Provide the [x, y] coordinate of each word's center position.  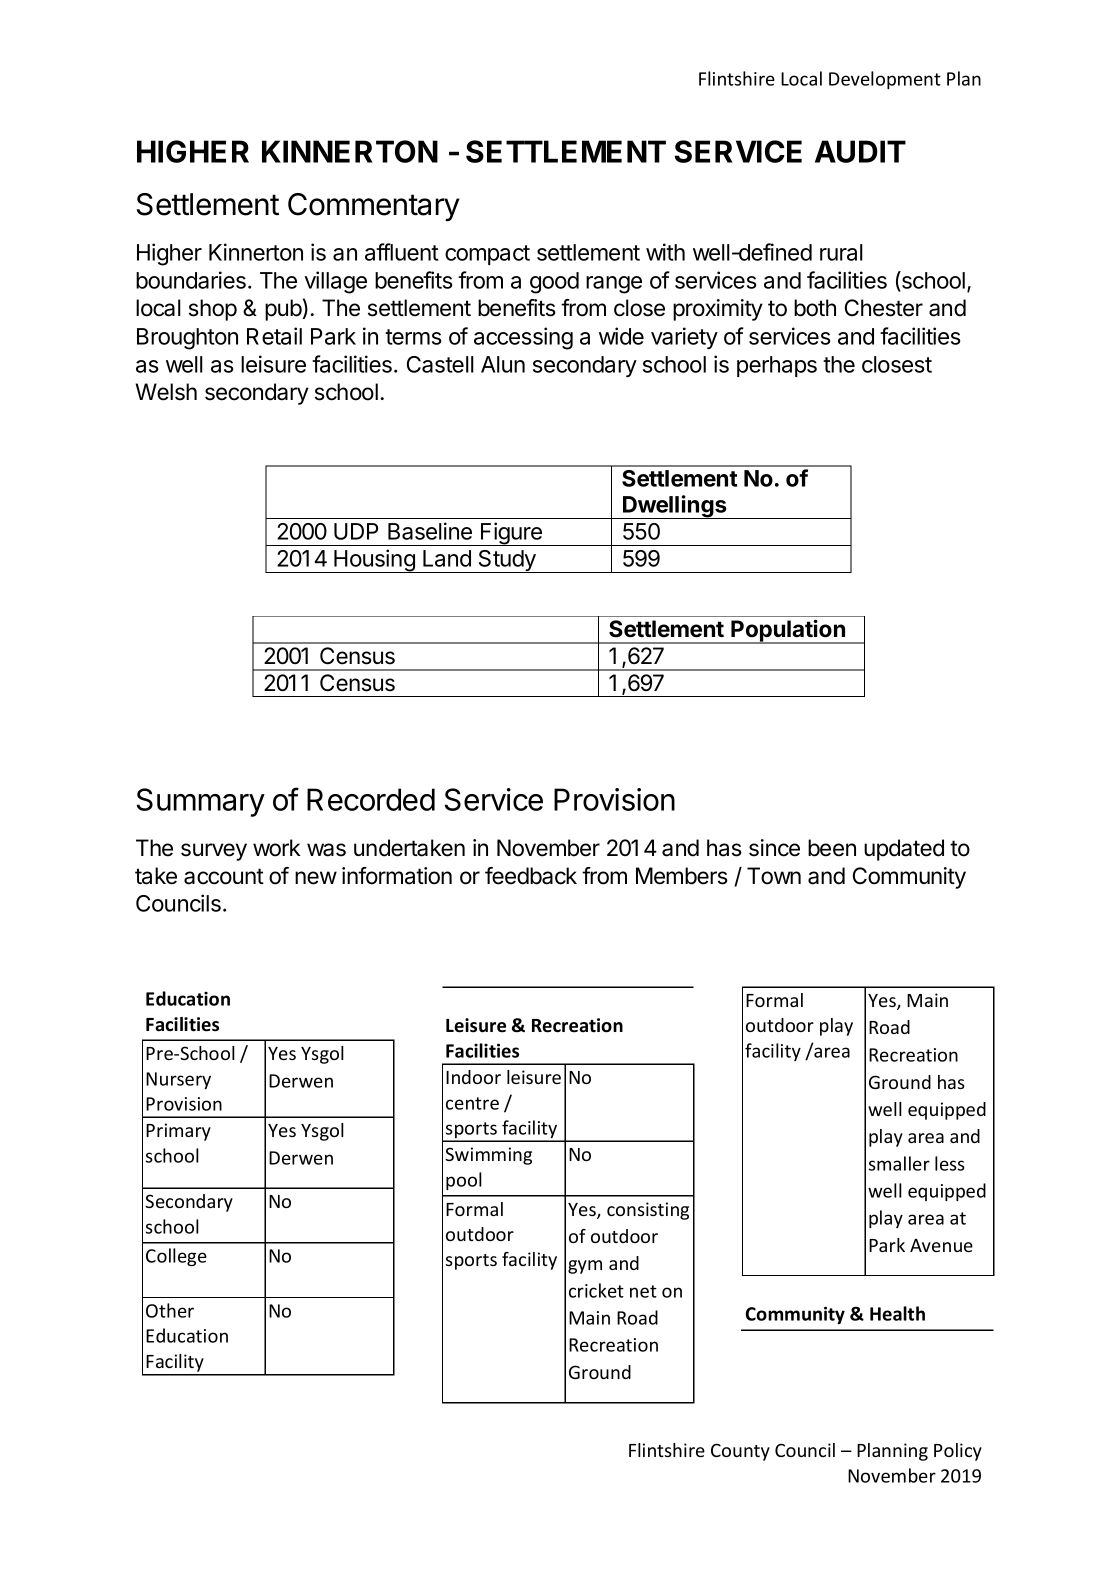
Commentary [374, 207]
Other [170, 1310]
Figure [511, 534]
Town [774, 876]
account [224, 876]
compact [487, 255]
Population [788, 631]
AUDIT [860, 151]
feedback [531, 876]
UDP [356, 531]
